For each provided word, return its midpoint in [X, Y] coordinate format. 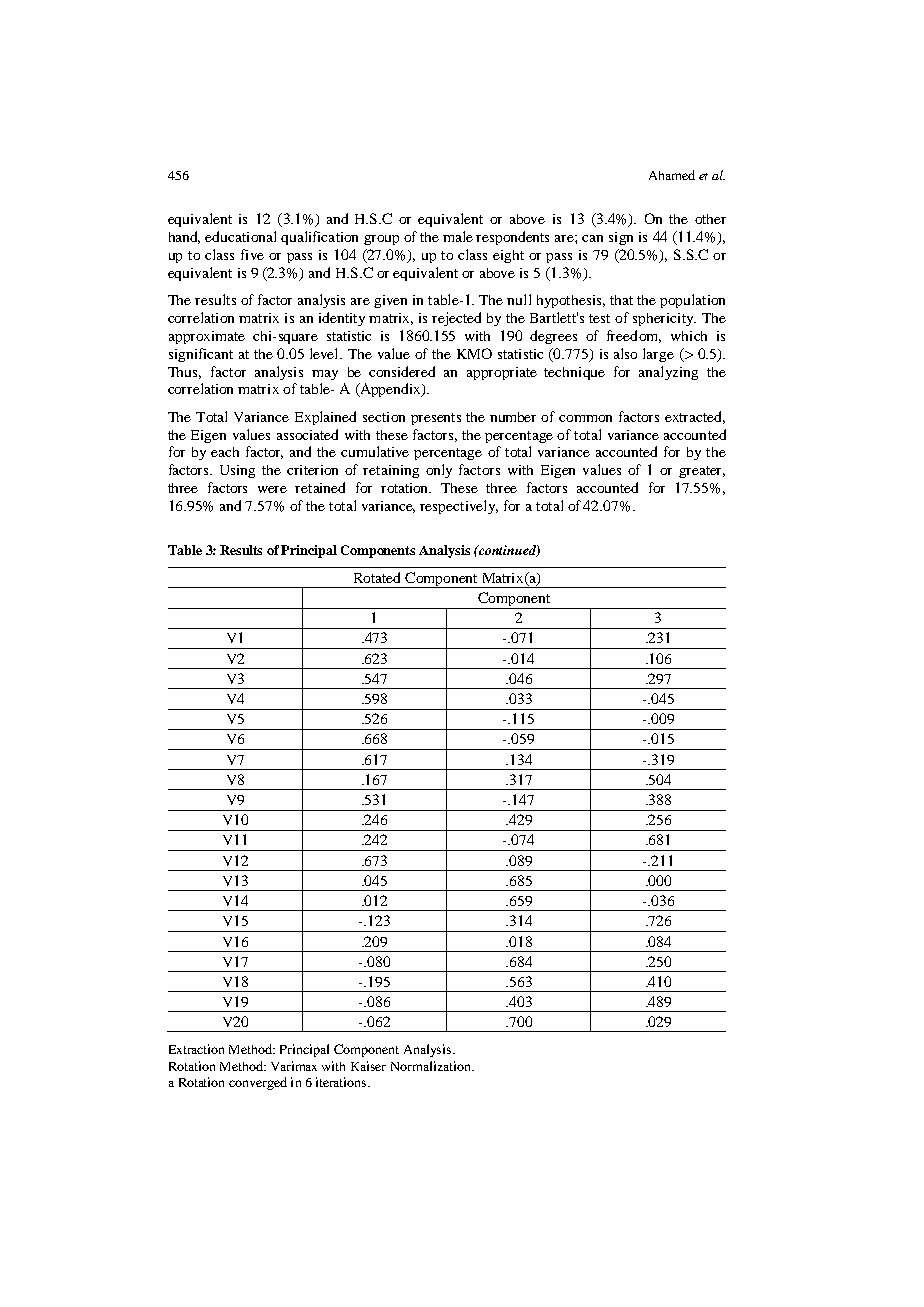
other [710, 219]
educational [240, 236]
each [225, 452]
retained [320, 487]
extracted [695, 417]
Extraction [196, 1049]
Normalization [432, 1066]
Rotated [377, 577]
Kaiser [368, 1066]
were [272, 489]
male [458, 236]
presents [436, 419]
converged [258, 1083]
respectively [459, 507]
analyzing [668, 373]
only [439, 471]
